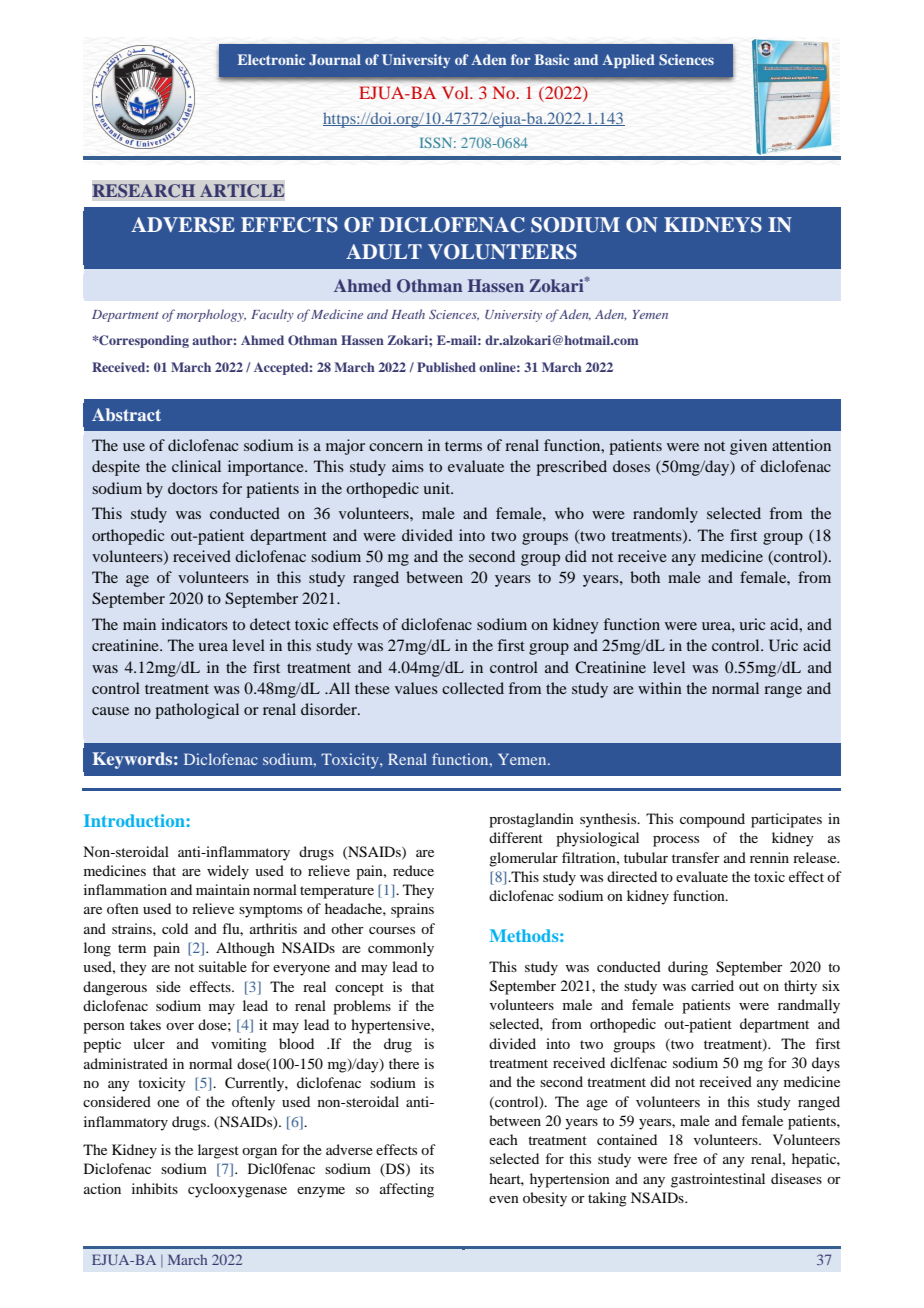 The image size is (924, 1308). I want to click on Applied, so click(628, 61).
